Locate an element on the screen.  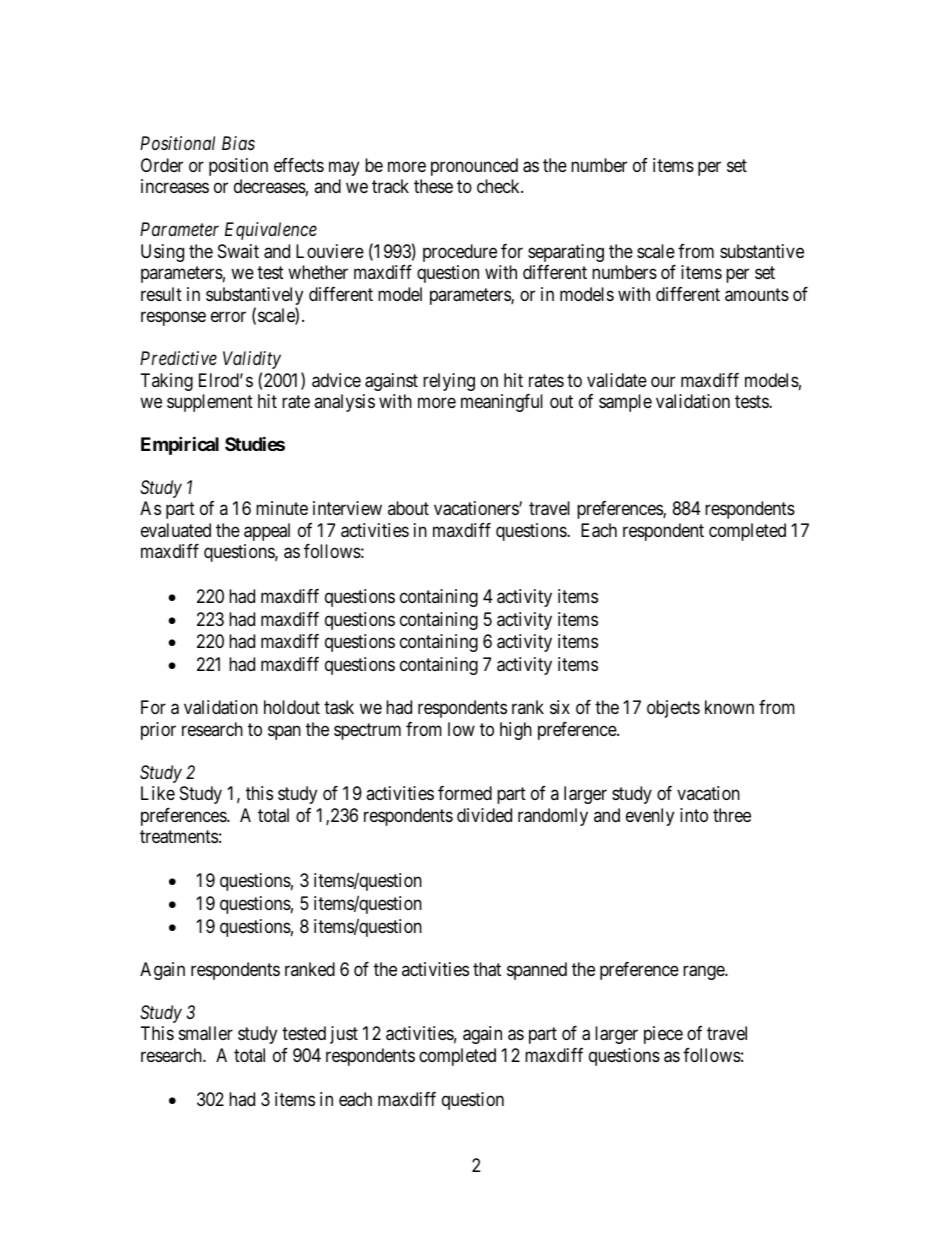
that is located at coordinates (487, 969).
